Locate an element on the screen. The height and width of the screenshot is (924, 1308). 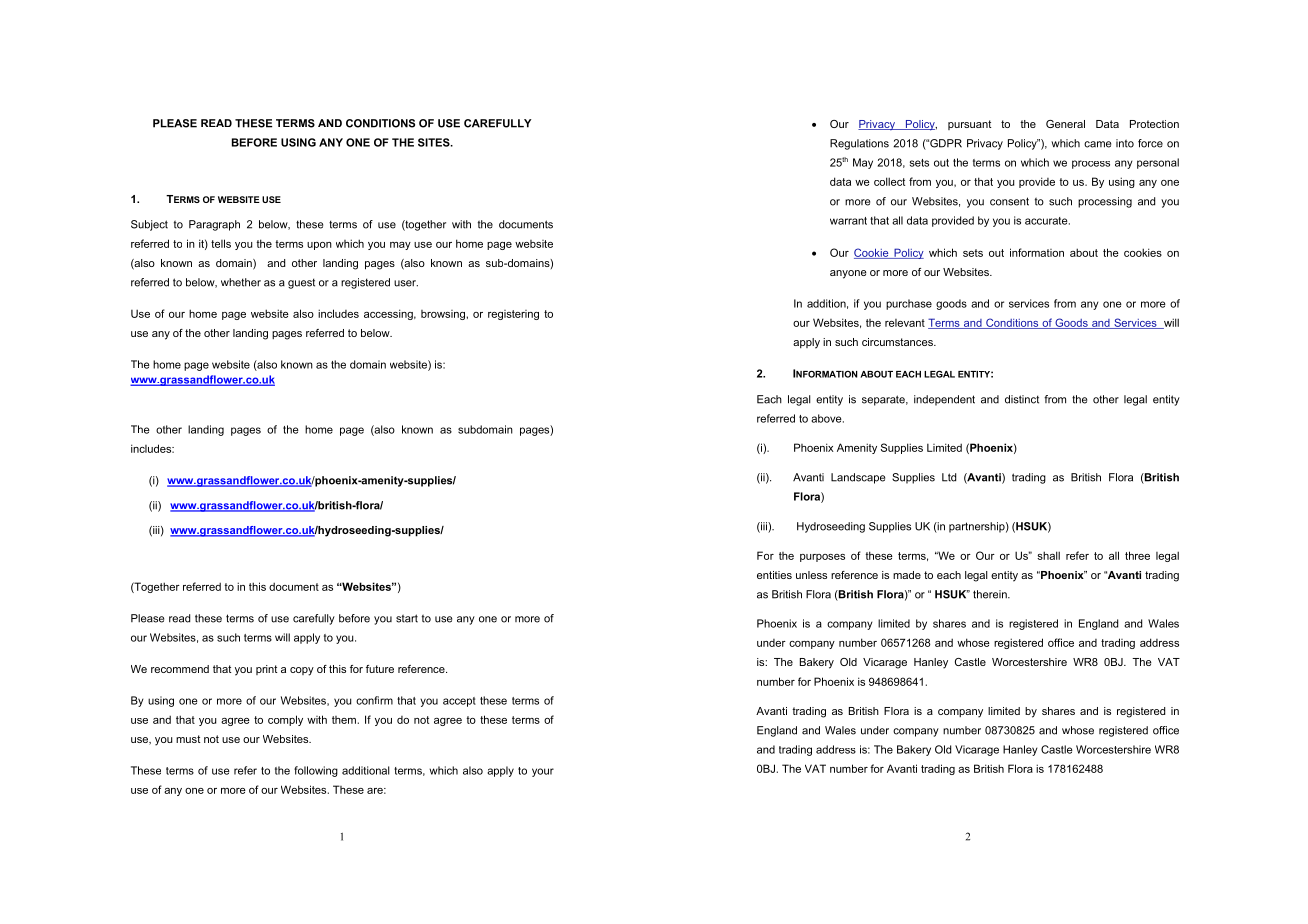
therein is located at coordinates (991, 594).
